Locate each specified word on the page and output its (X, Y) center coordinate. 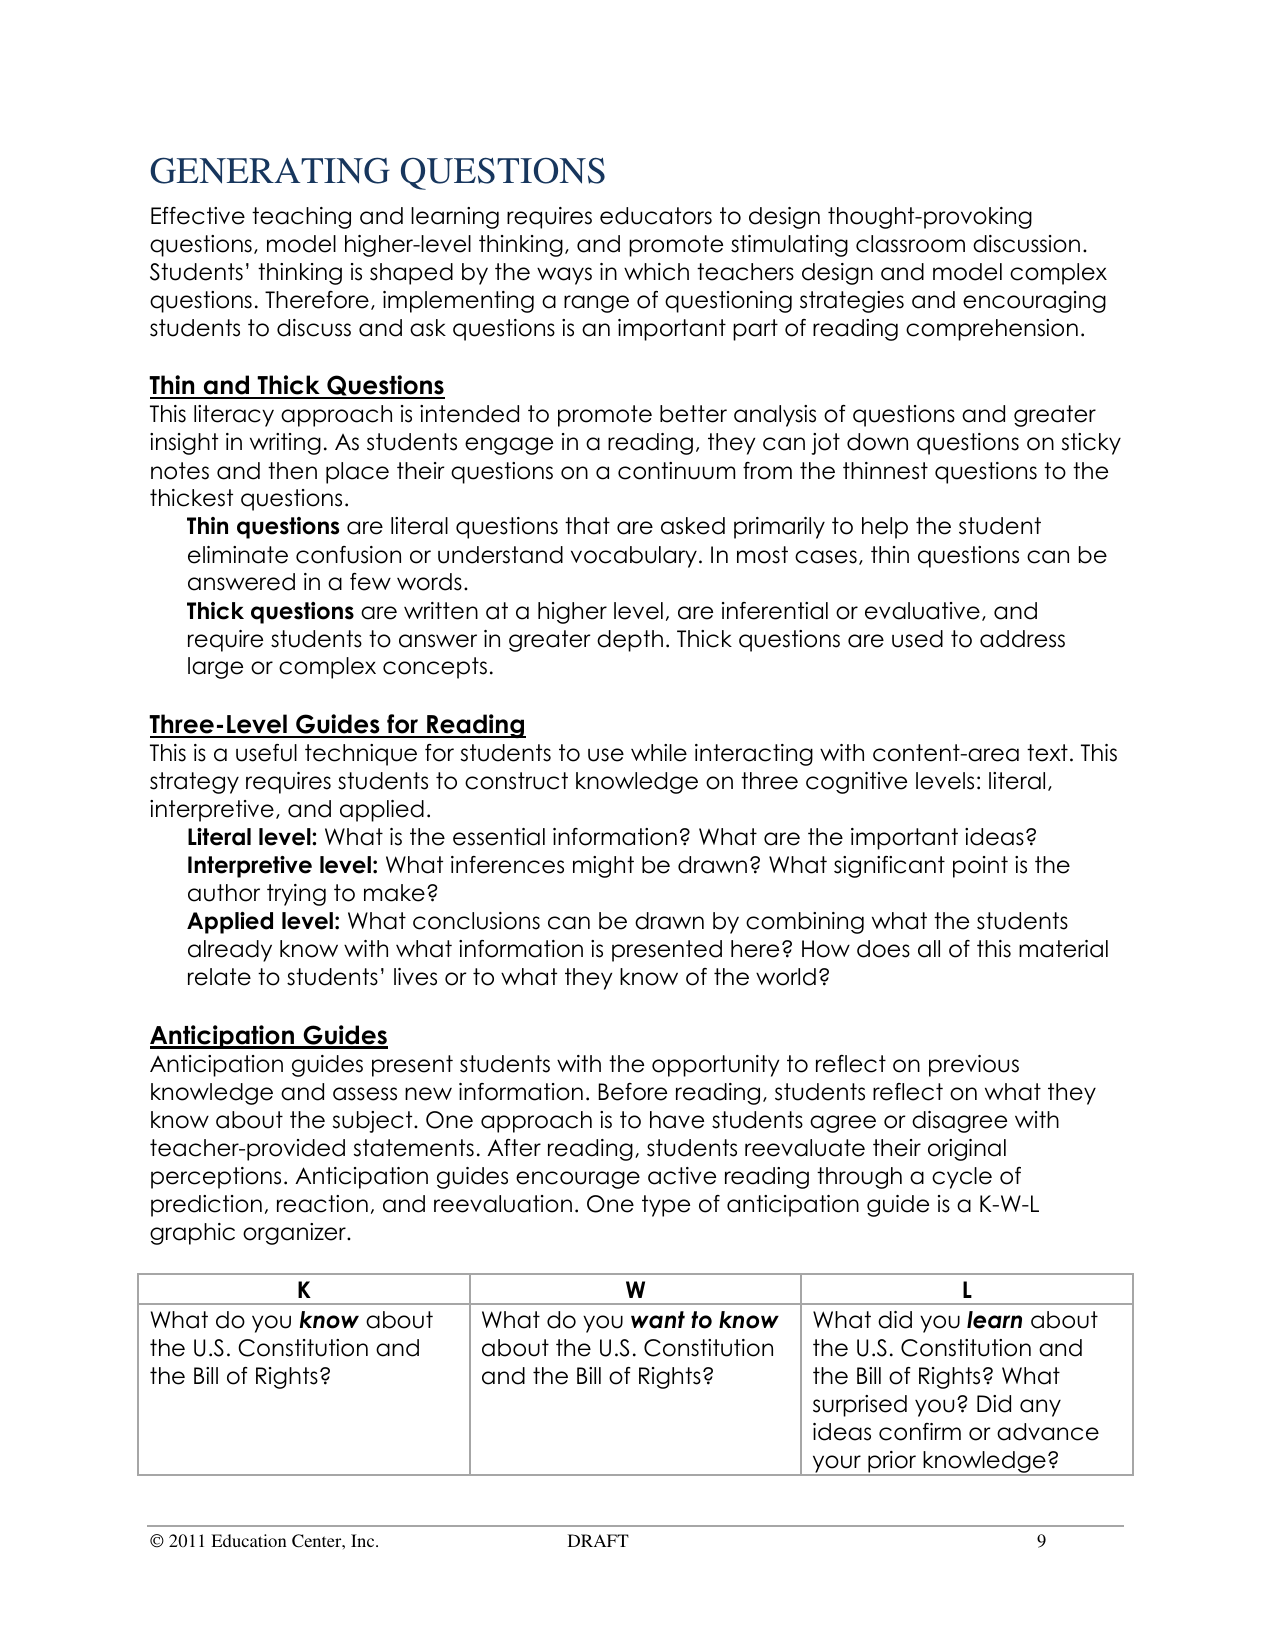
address (1022, 639)
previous (974, 1066)
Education (249, 1540)
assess (365, 1094)
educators (656, 216)
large (215, 668)
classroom (910, 244)
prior (892, 1463)
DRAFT (598, 1540)
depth (630, 641)
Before (632, 1092)
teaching (301, 218)
